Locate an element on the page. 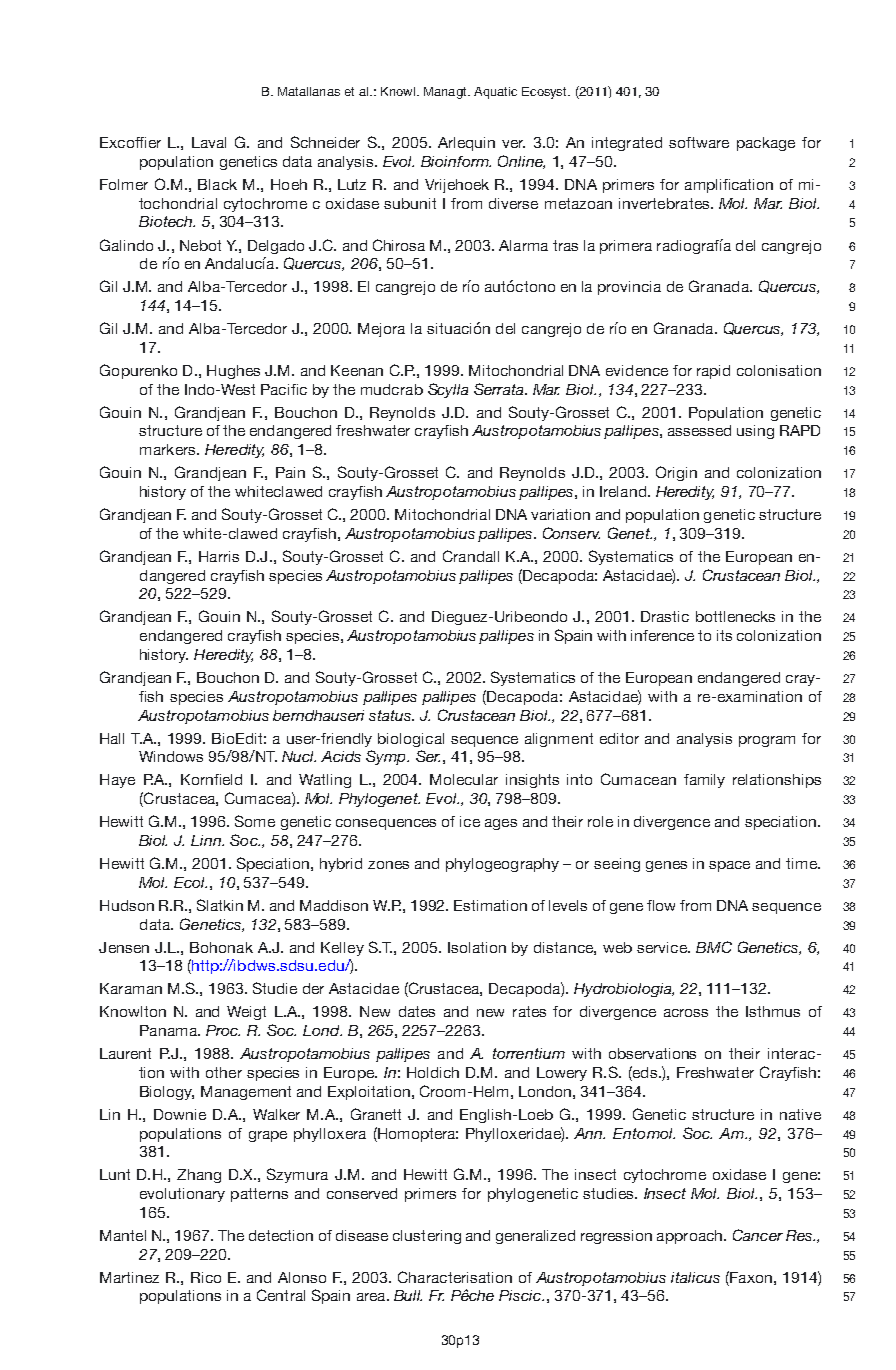 The image size is (896, 1370). Ecol is located at coordinates (190, 882).
